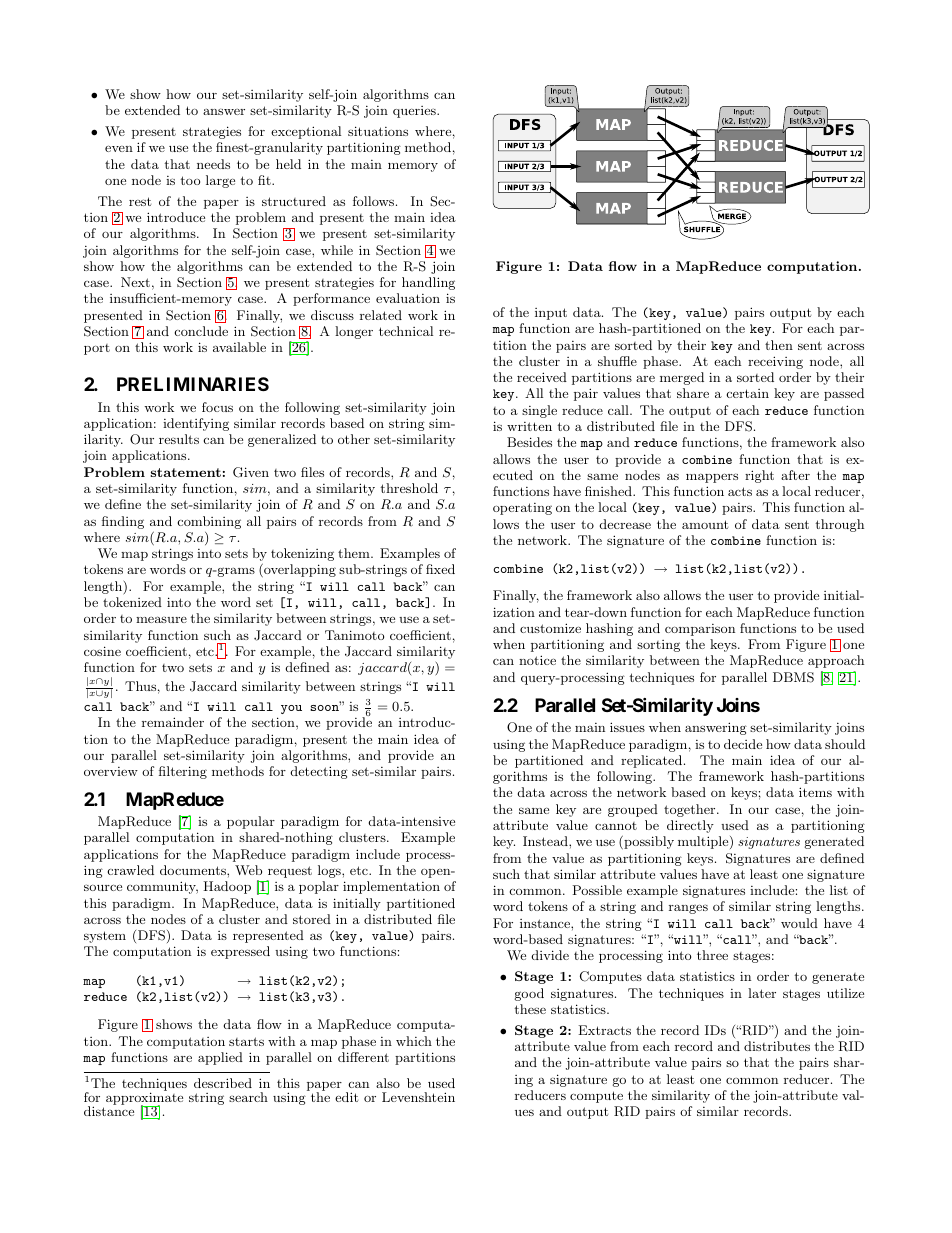 The height and width of the page is (1233, 952). What do you see at coordinates (546, 841) in the page?
I see `Instead` at bounding box center [546, 841].
